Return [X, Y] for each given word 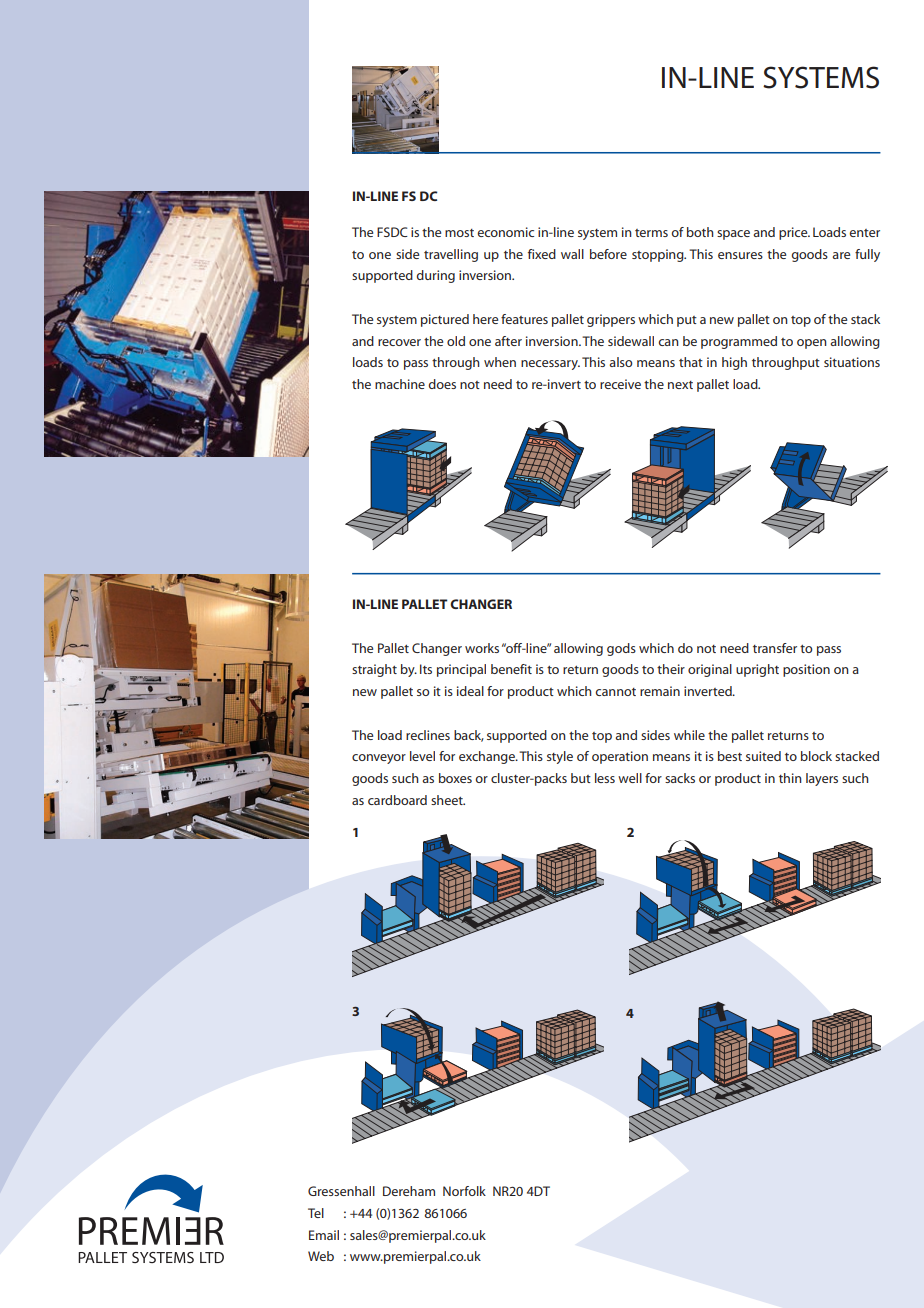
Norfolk [464, 1191]
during [435, 276]
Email [324, 1235]
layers [822, 779]
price [794, 233]
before [608, 254]
